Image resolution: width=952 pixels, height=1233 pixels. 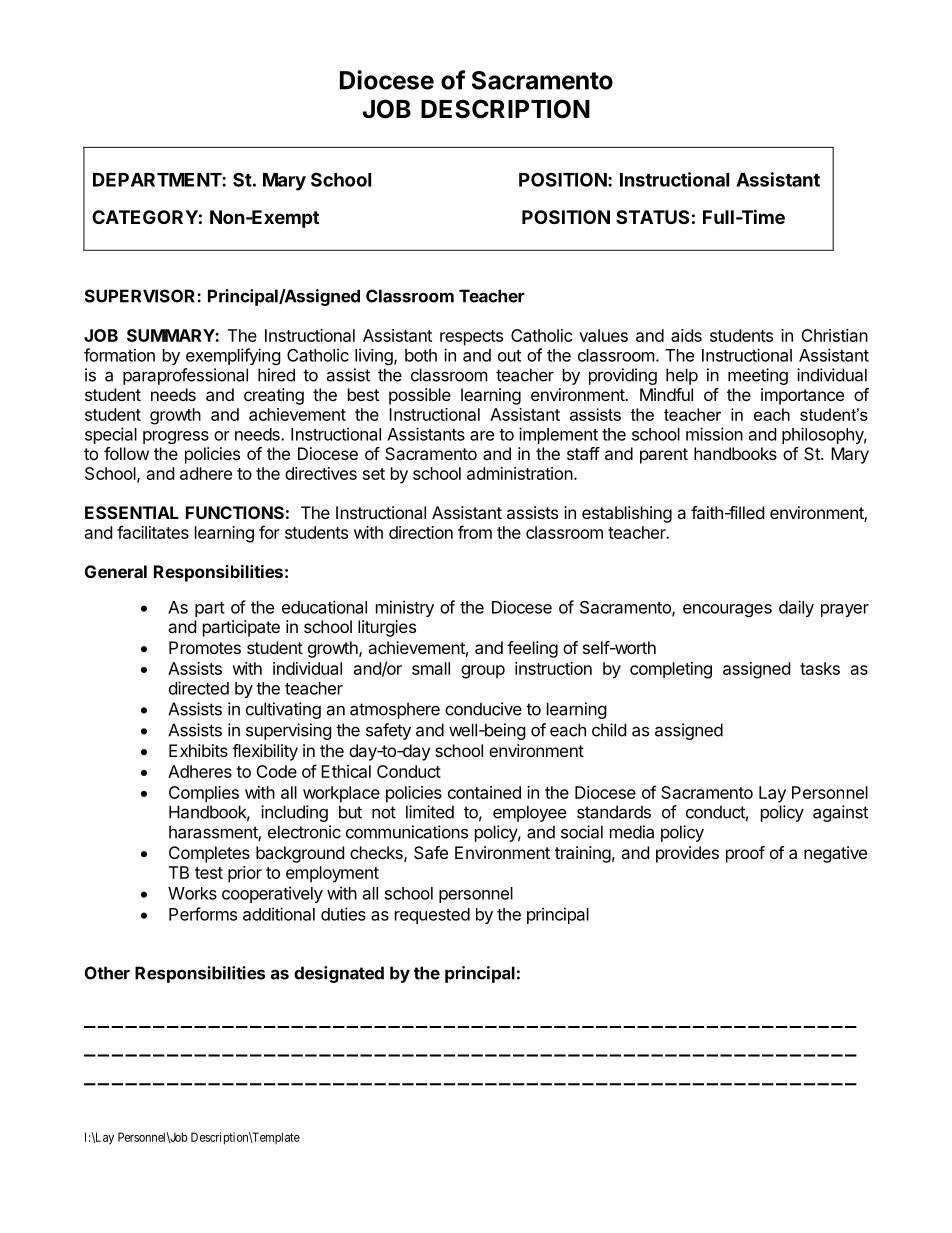 What do you see at coordinates (432, 916) in the page?
I see `requested` at bounding box center [432, 916].
